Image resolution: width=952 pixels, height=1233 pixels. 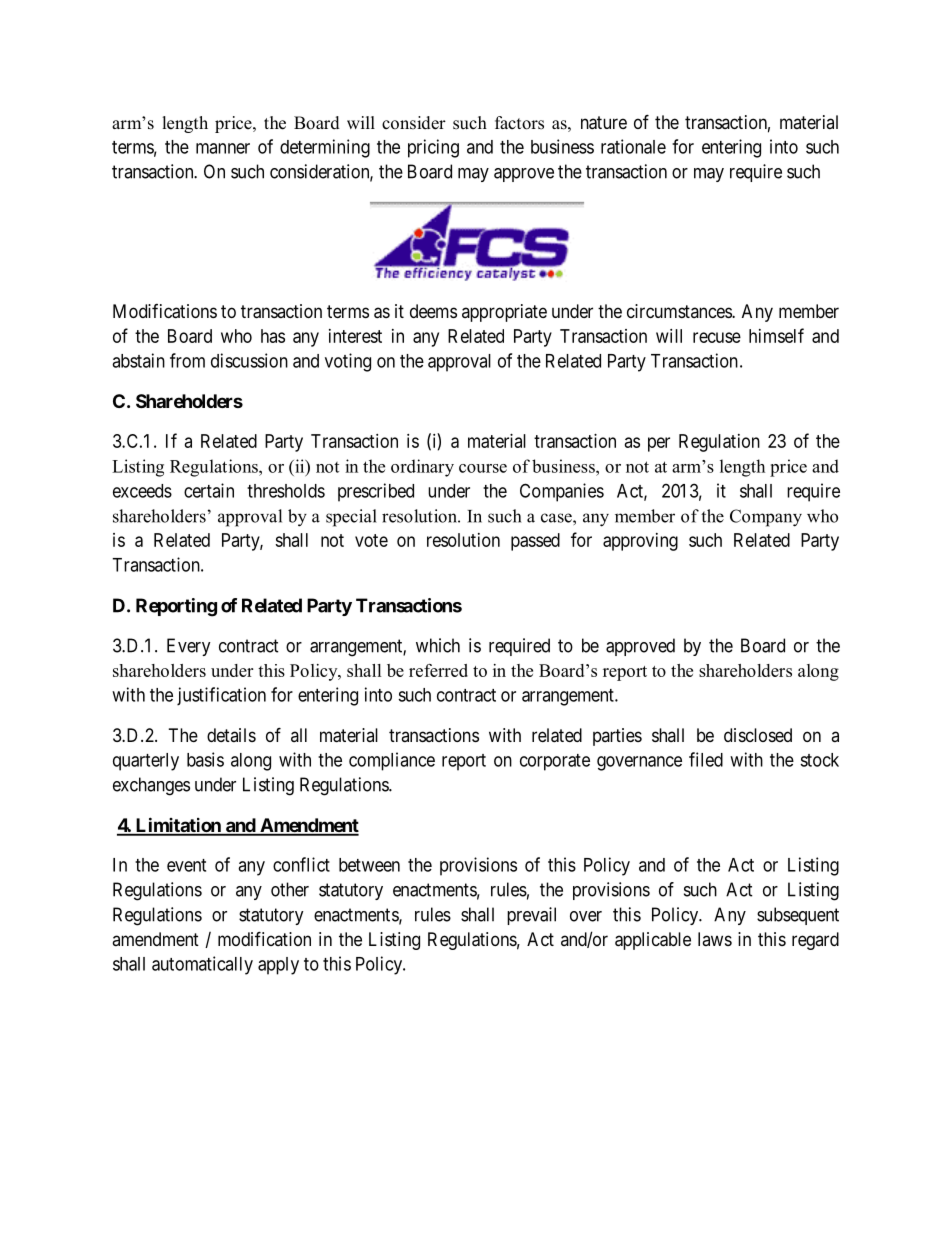 What do you see at coordinates (438, 670) in the screenshot?
I see `referred` at bounding box center [438, 670].
